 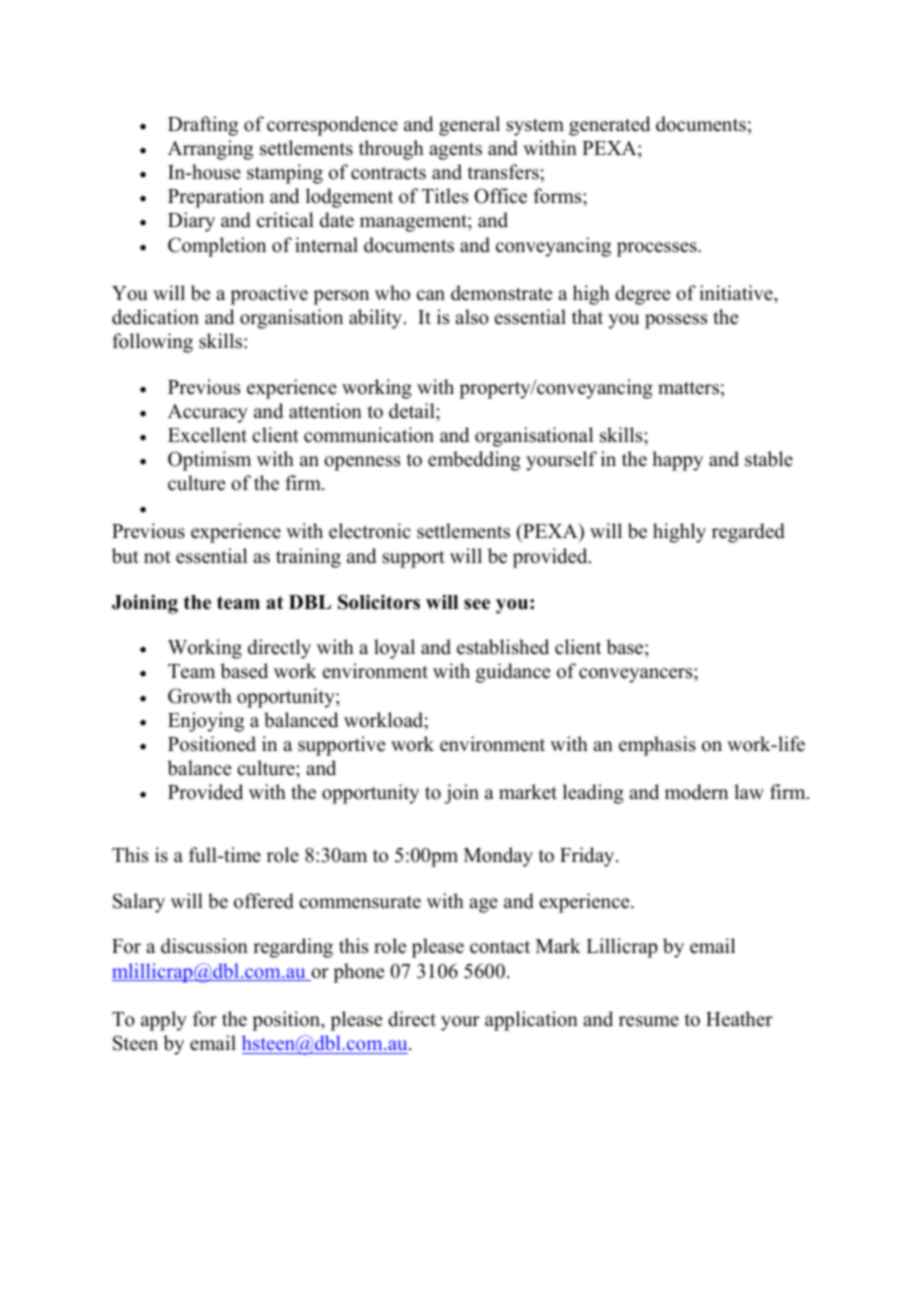 What do you see at coordinates (609, 126) in the screenshot?
I see `generated` at bounding box center [609, 126].
